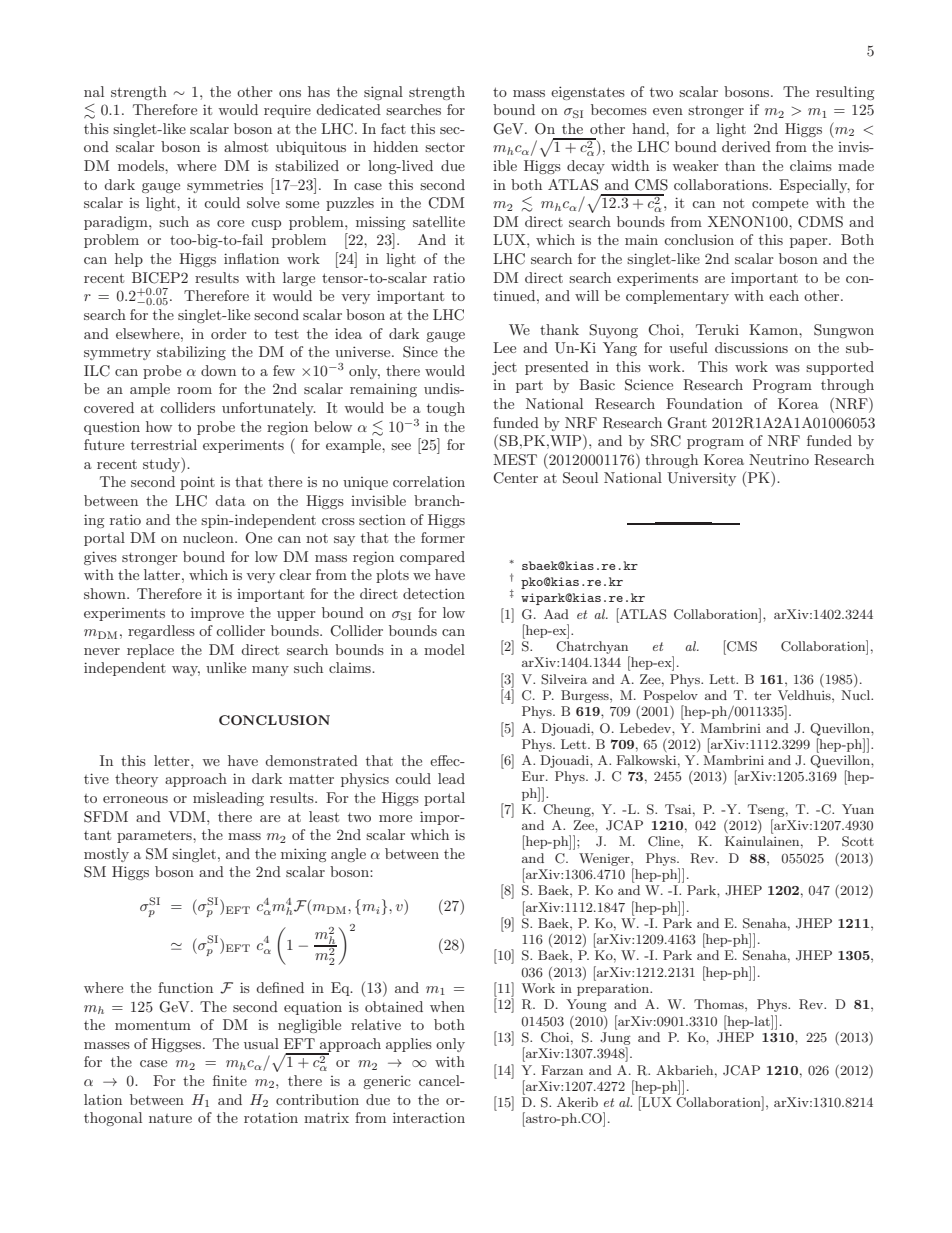 This image has height=1233, width=952. Describe the element at coordinates (429, 1117) in the image. I see `interaction` at that location.
